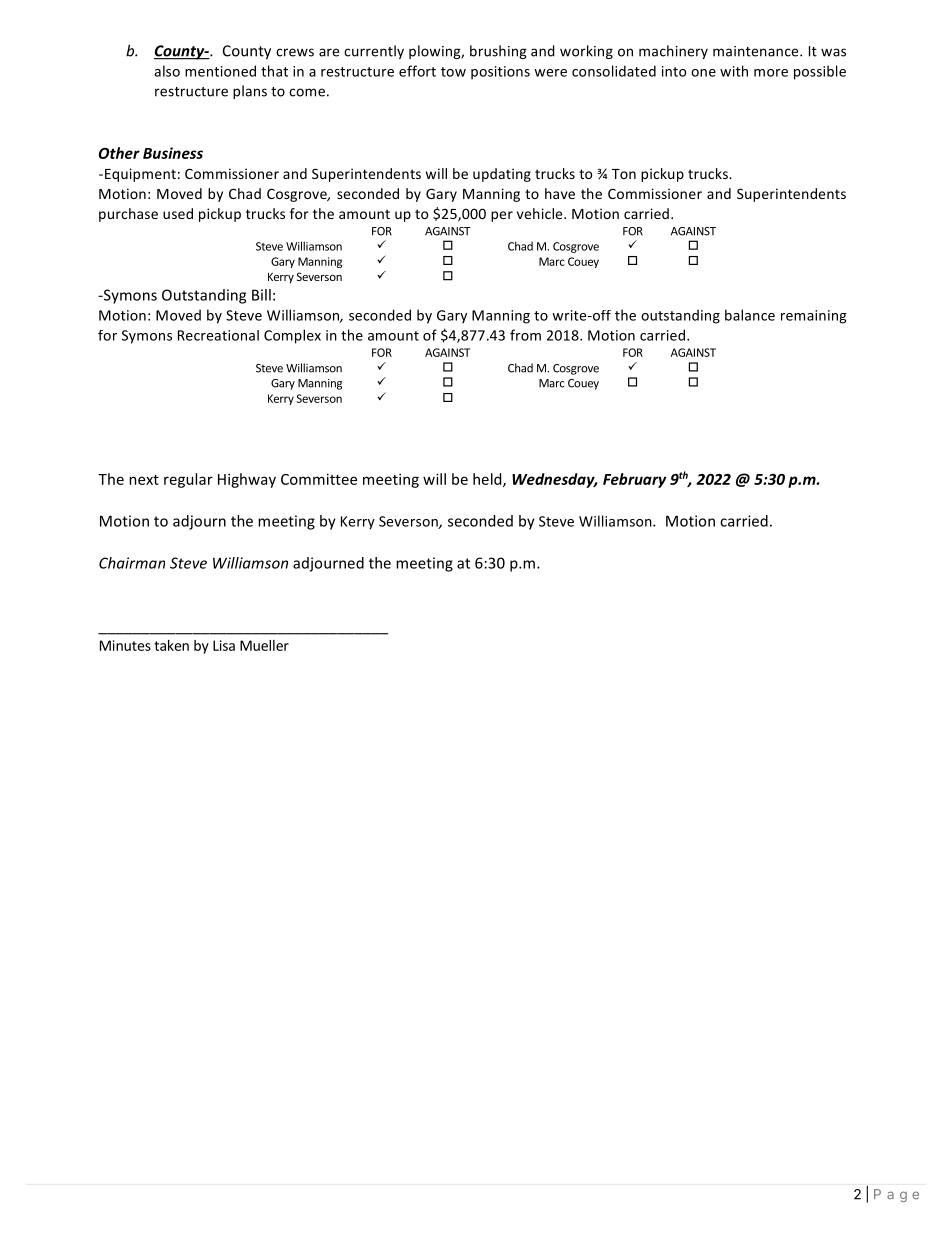 The image size is (952, 1233). What do you see at coordinates (220, 71) in the screenshot?
I see `mentioned` at bounding box center [220, 71].
